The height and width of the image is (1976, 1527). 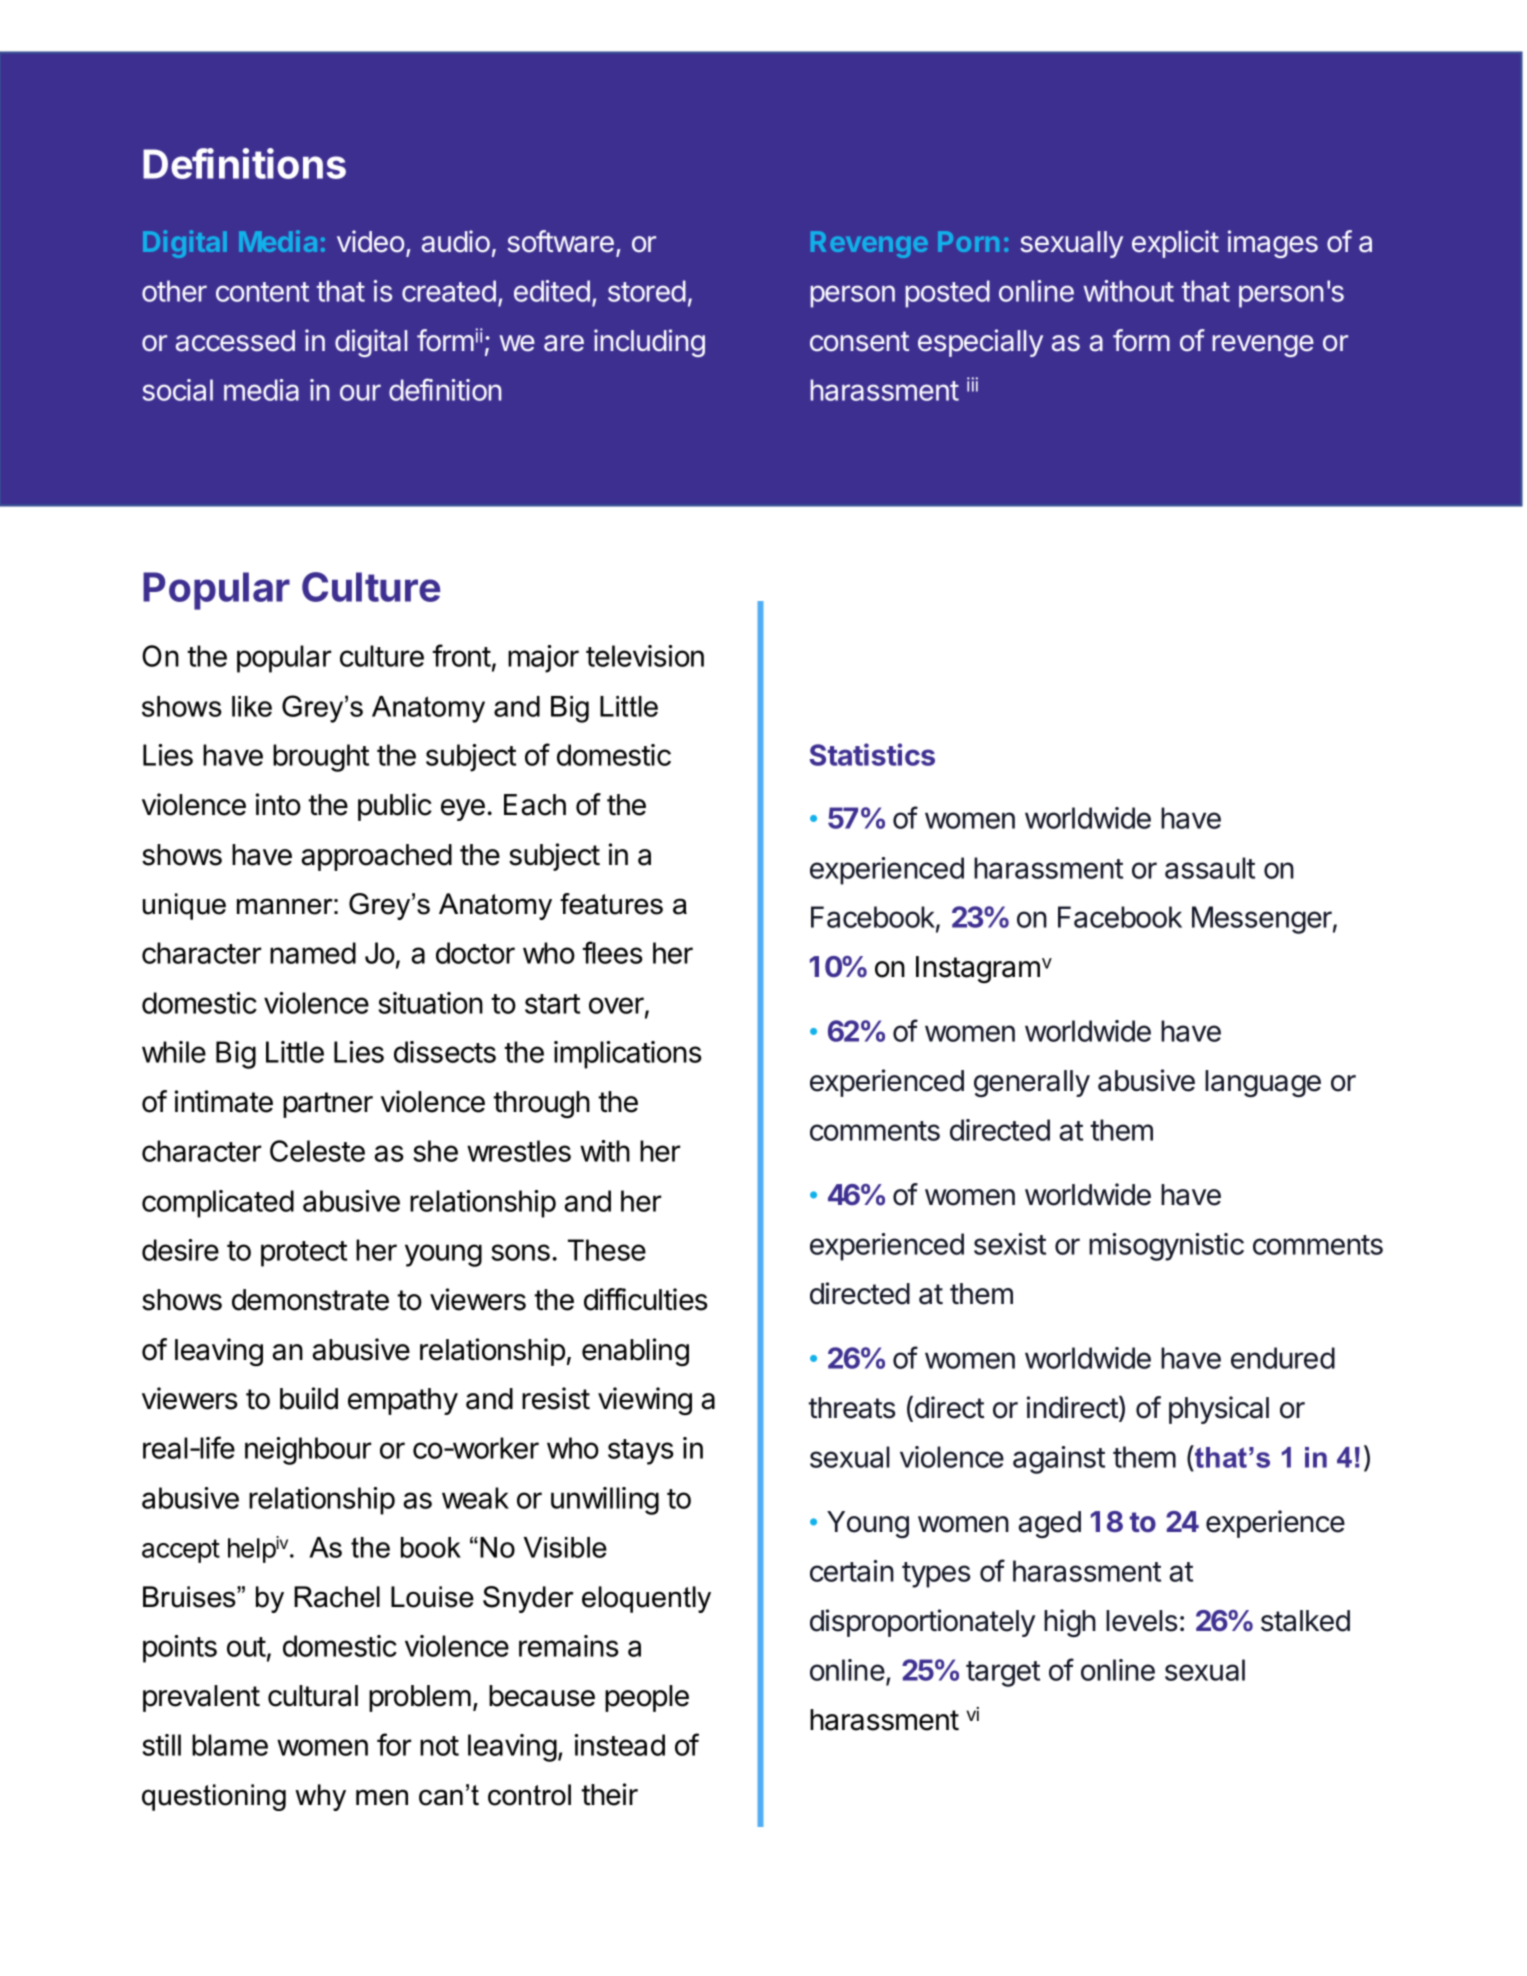 I want to click on instead, so click(x=619, y=1745).
